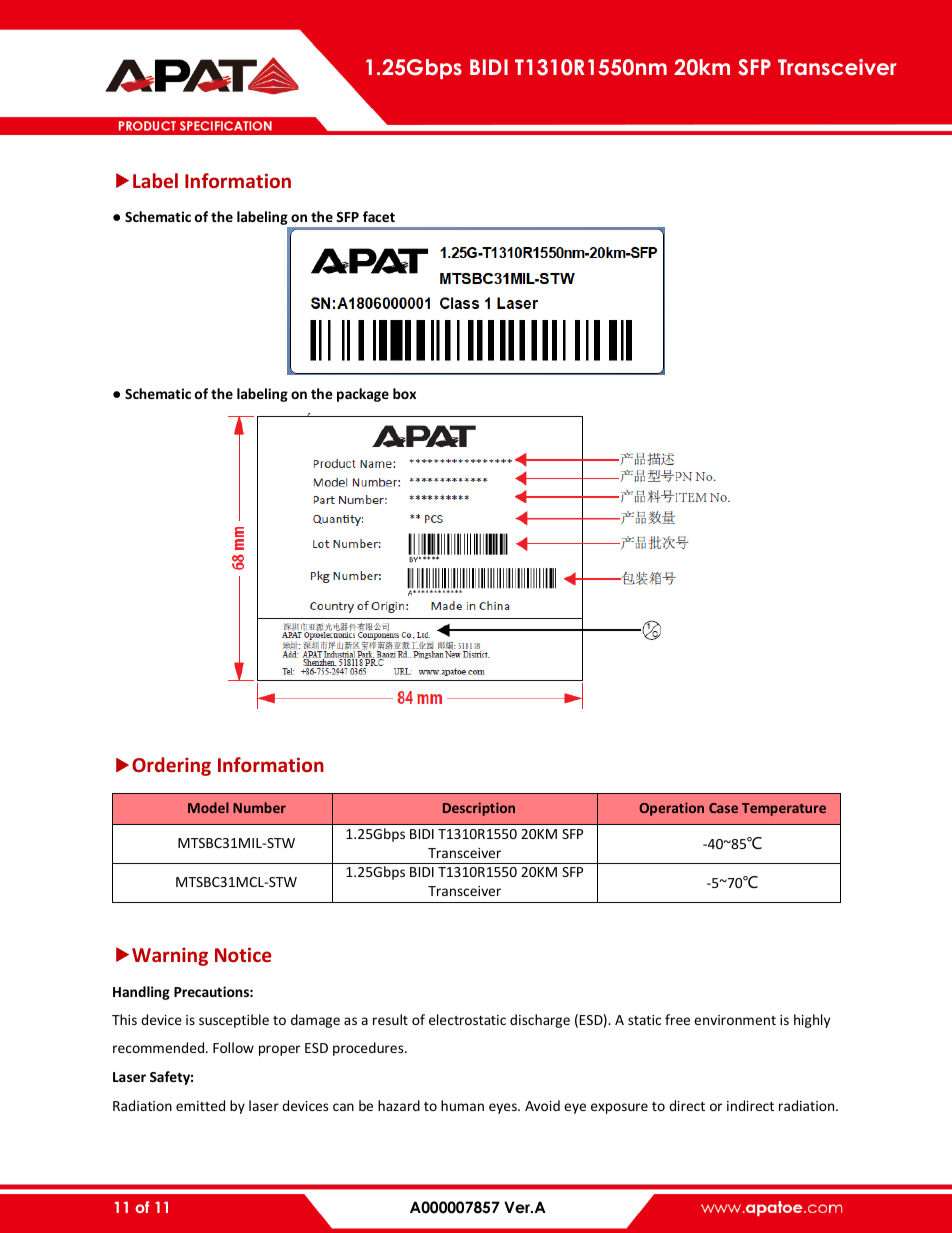 Image resolution: width=952 pixels, height=1233 pixels. What do you see at coordinates (479, 809) in the page?
I see `Description` at bounding box center [479, 809].
